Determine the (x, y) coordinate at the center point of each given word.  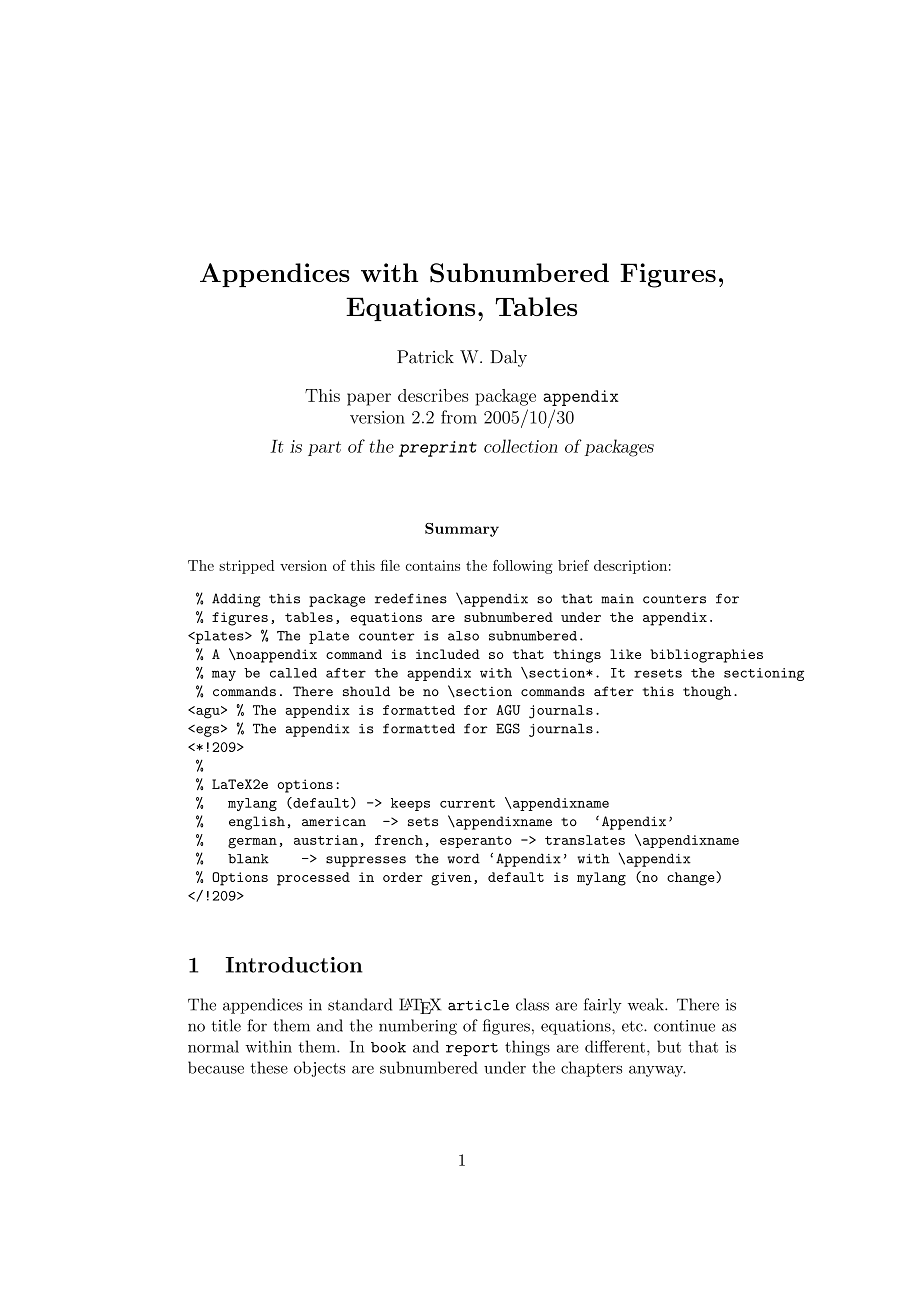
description (630, 567)
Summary (462, 530)
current (467, 803)
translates (585, 840)
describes (433, 395)
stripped (247, 567)
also (463, 636)
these (269, 1067)
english (257, 823)
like (625, 654)
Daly (508, 358)
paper (369, 399)
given (451, 879)
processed (313, 879)
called (293, 673)
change (692, 878)
